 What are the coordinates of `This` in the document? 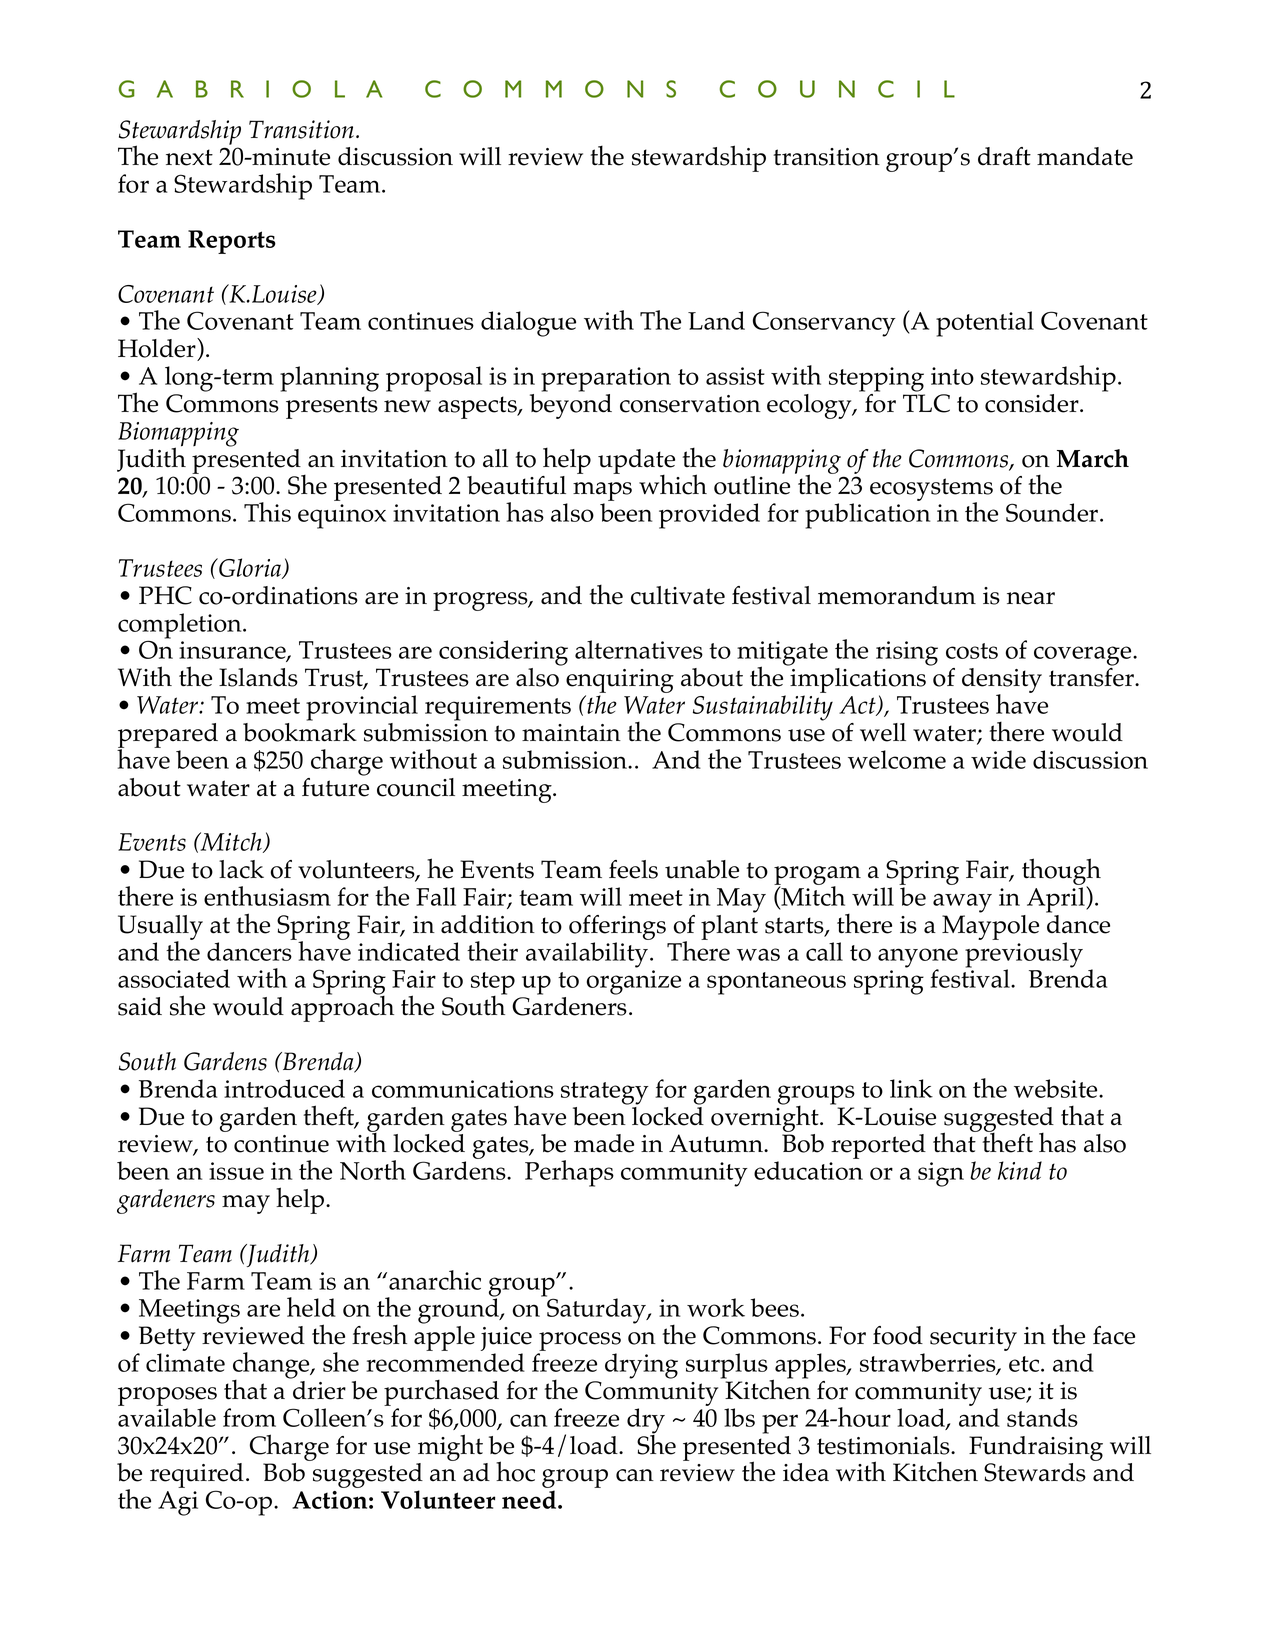 It's located at (267, 512).
